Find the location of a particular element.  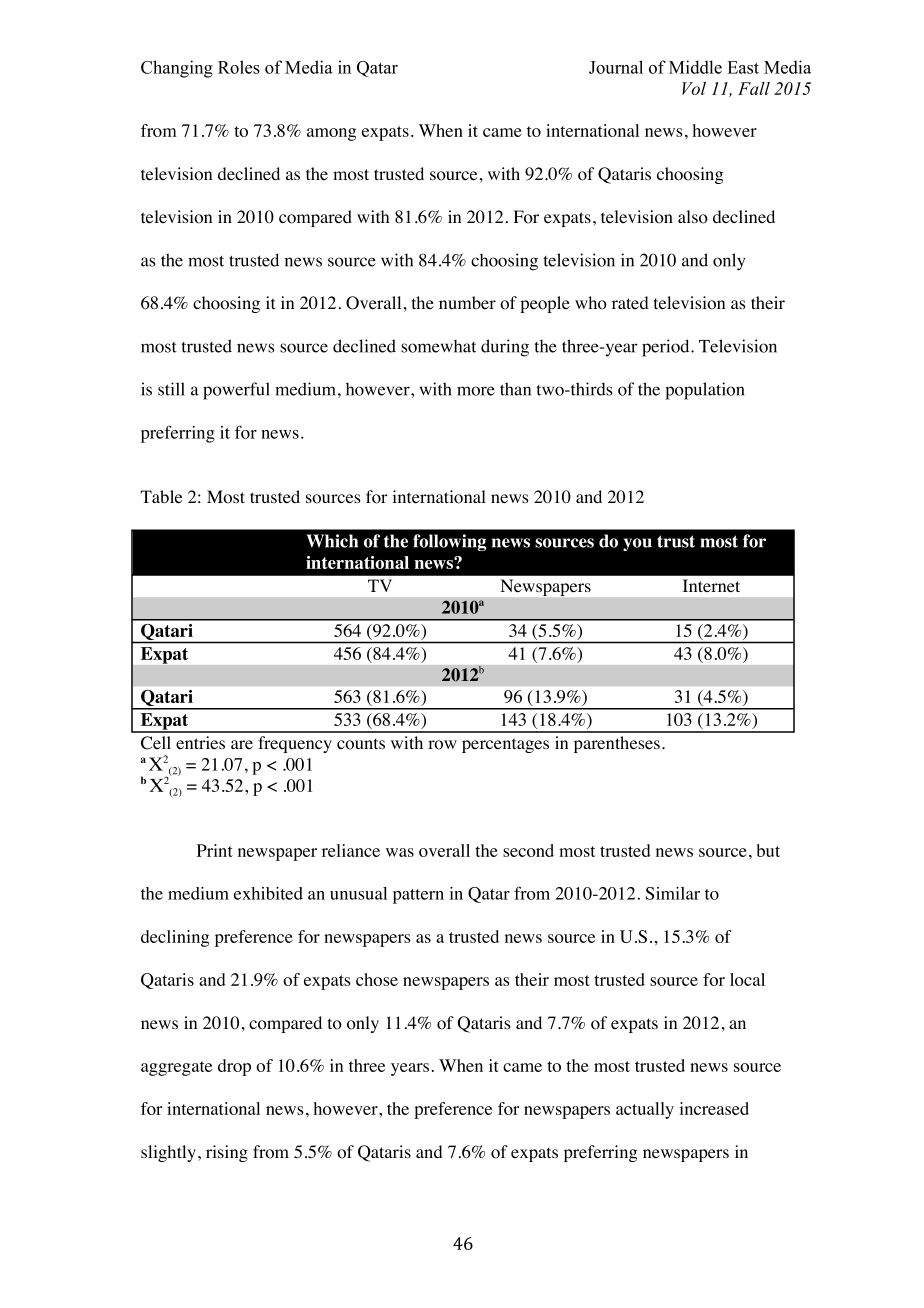

period is located at coordinates (667, 348).
